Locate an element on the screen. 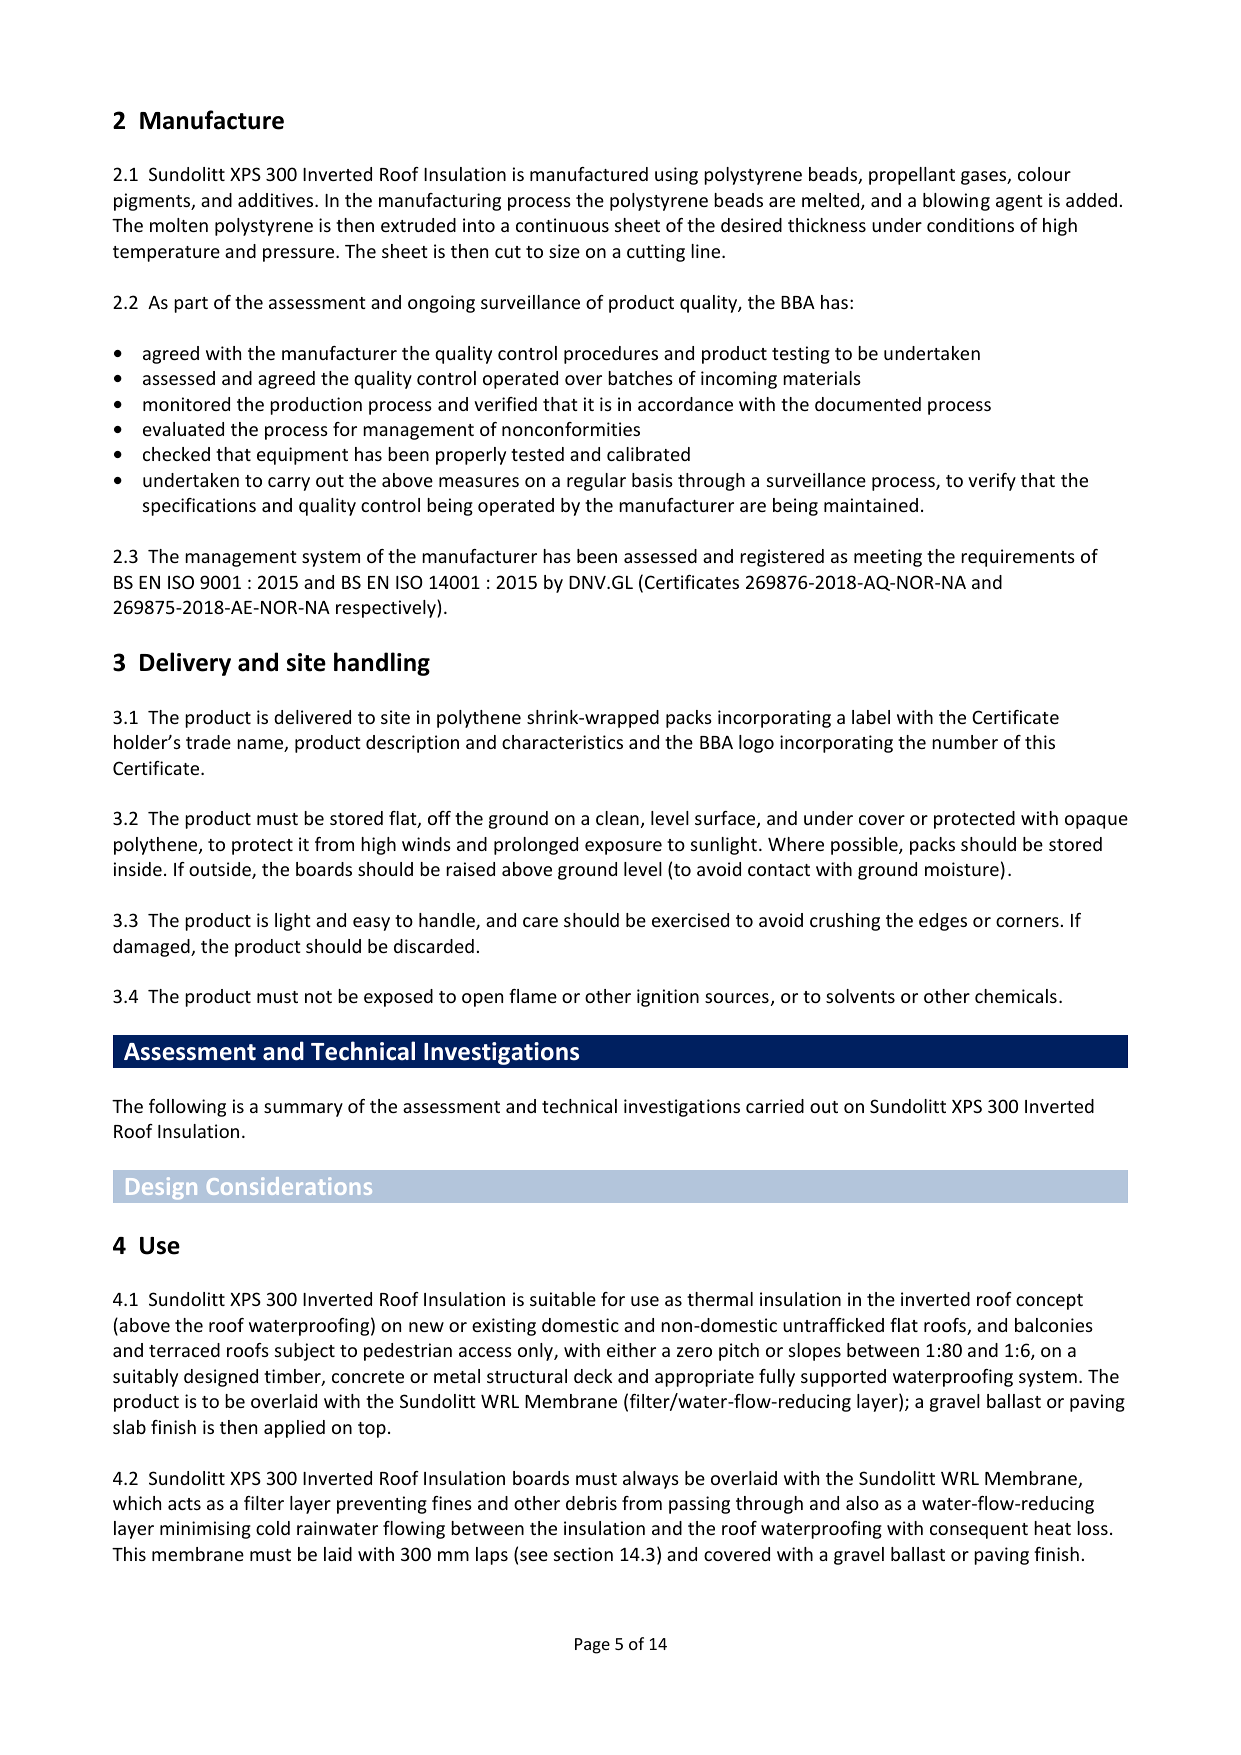 This screenshot has width=1241, height=1755. carried is located at coordinates (775, 1106).
